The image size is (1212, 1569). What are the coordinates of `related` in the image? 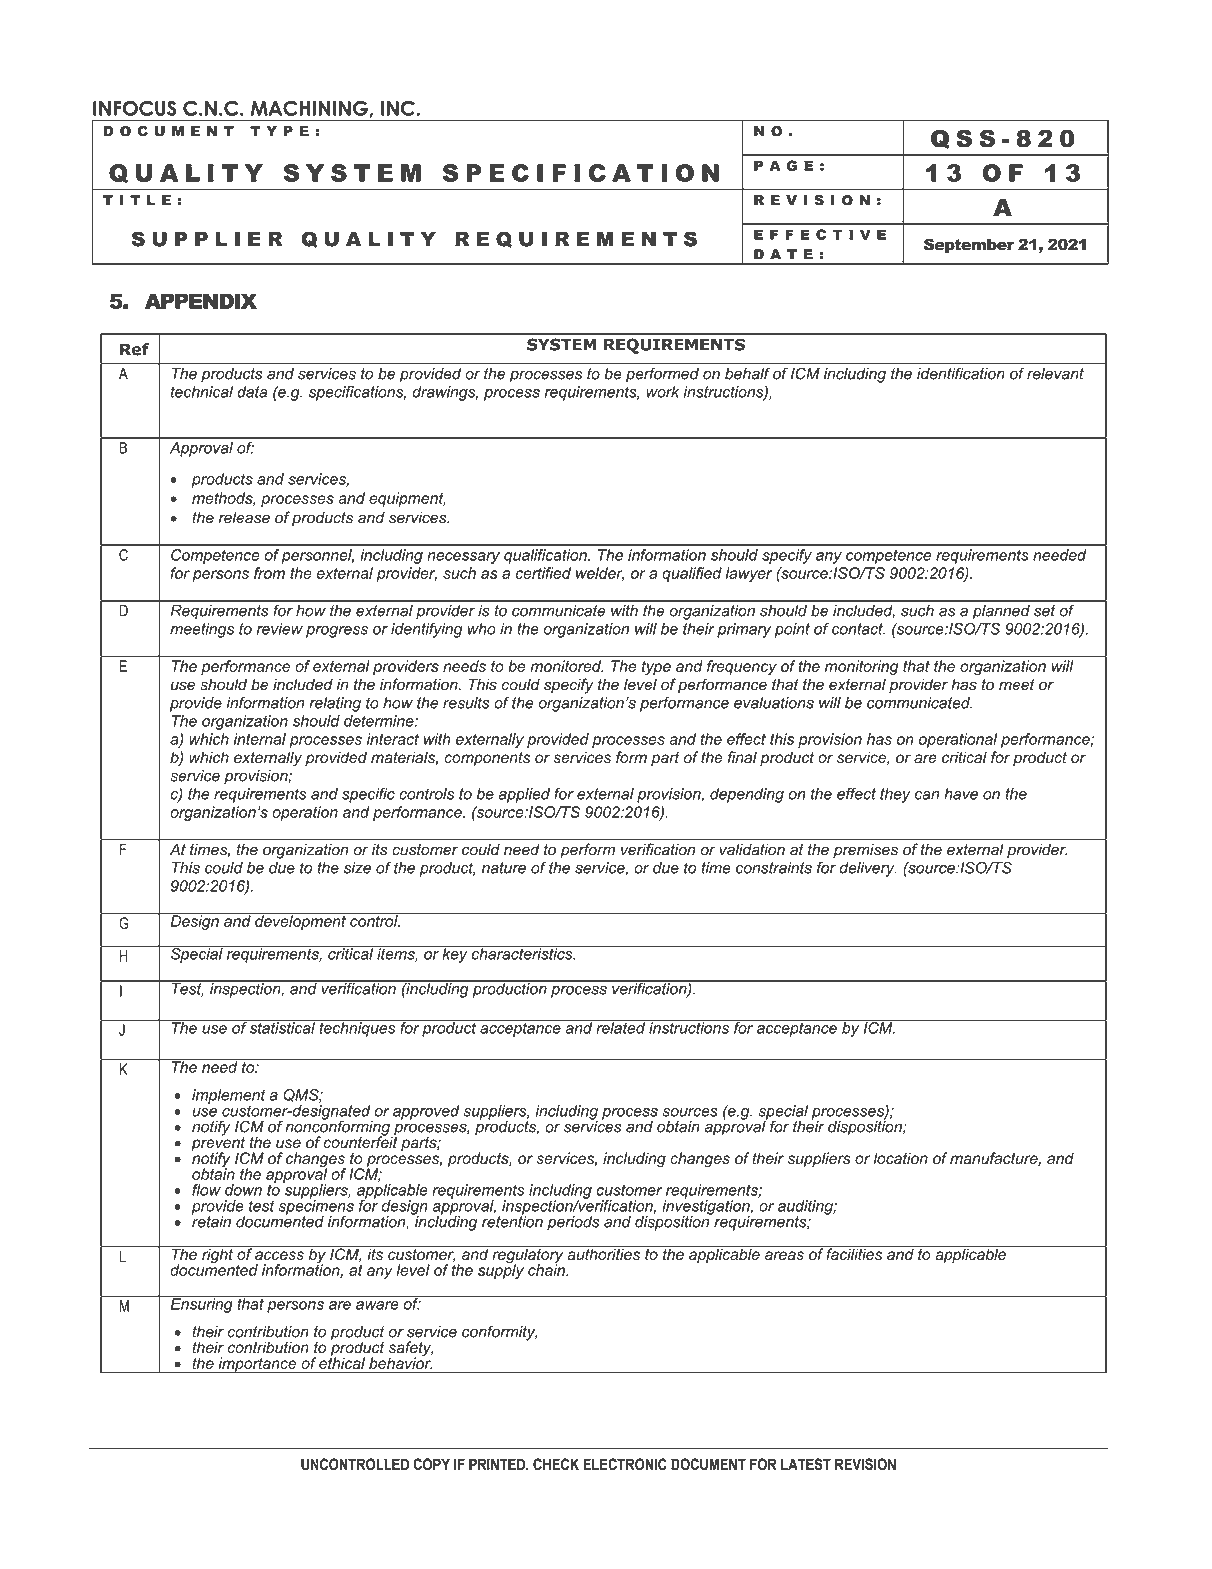 It's located at (621, 1027).
